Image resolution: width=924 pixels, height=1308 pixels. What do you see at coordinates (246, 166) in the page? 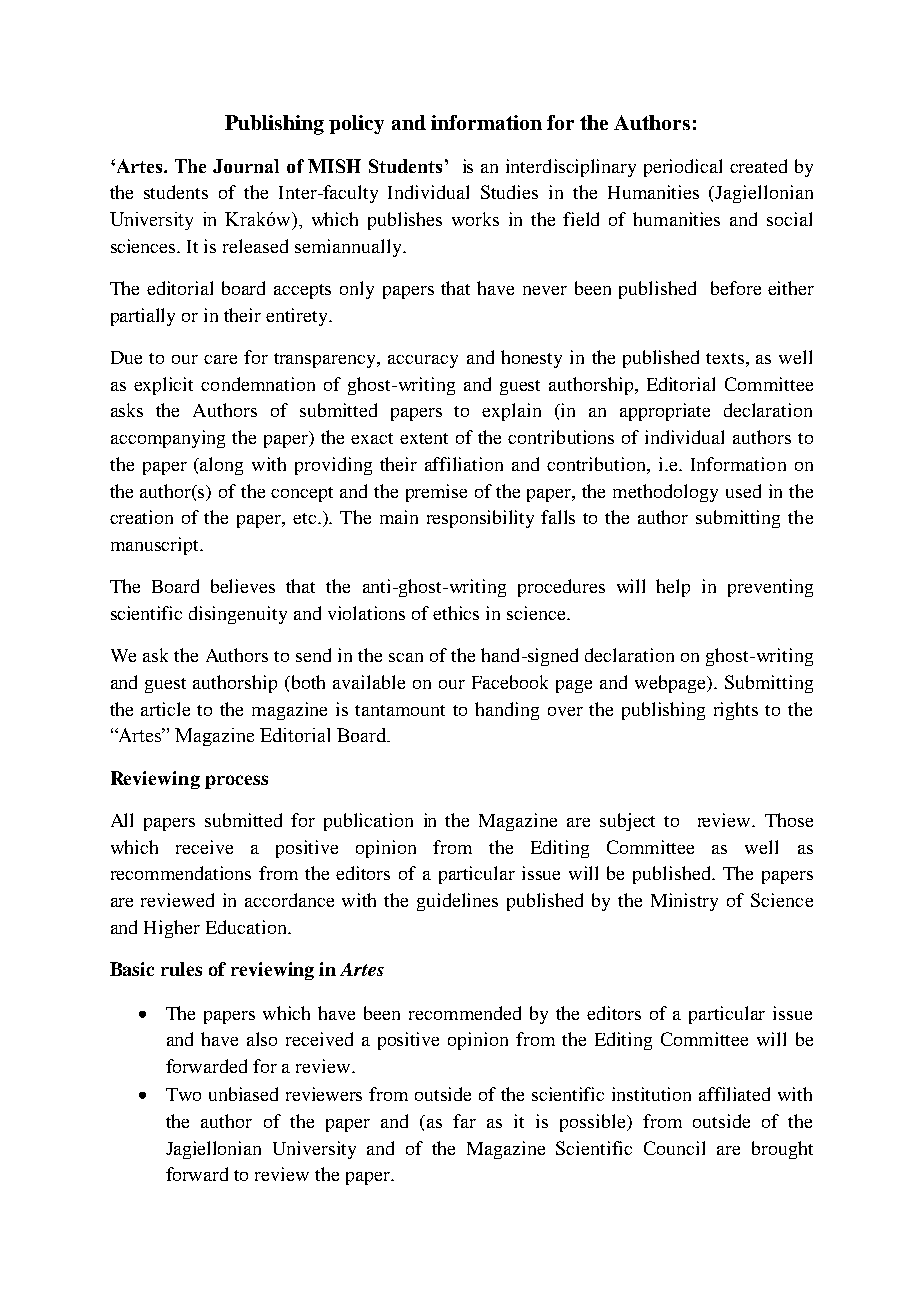
I see `Journal` at bounding box center [246, 166].
